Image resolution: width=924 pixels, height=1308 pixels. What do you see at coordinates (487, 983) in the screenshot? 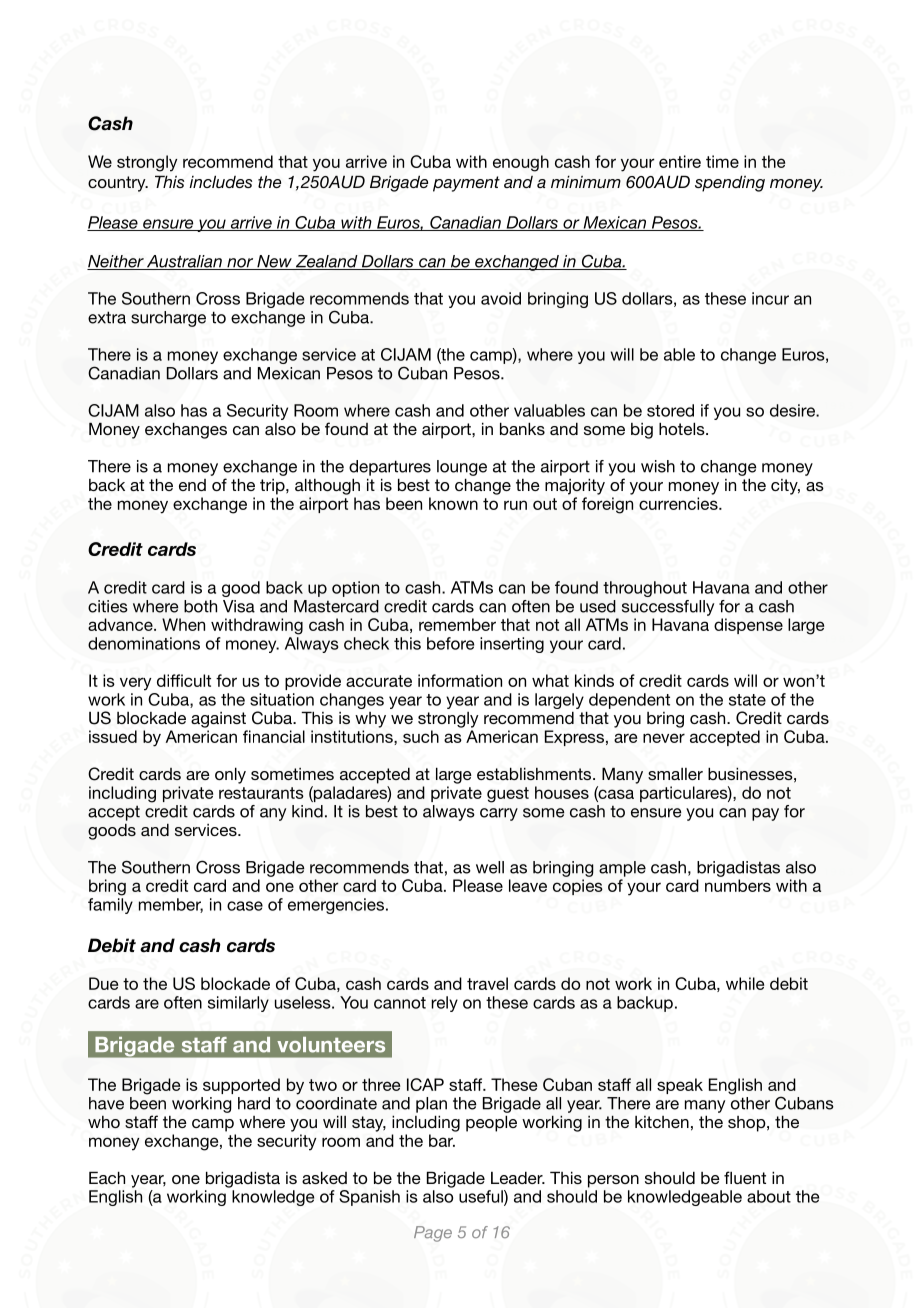
I see `travel` at bounding box center [487, 983].
